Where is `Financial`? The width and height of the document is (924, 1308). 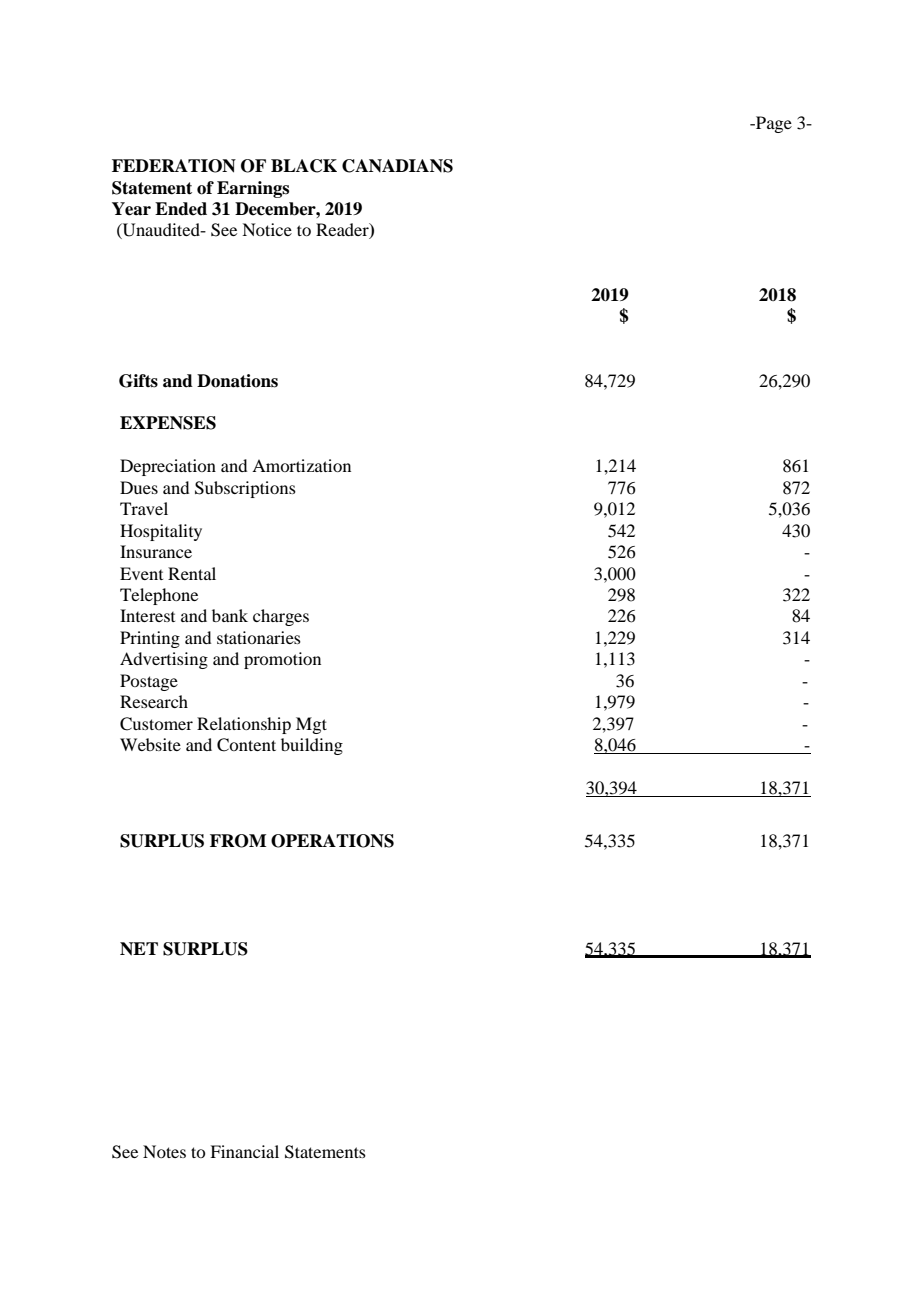
Financial is located at coordinates (244, 1151).
